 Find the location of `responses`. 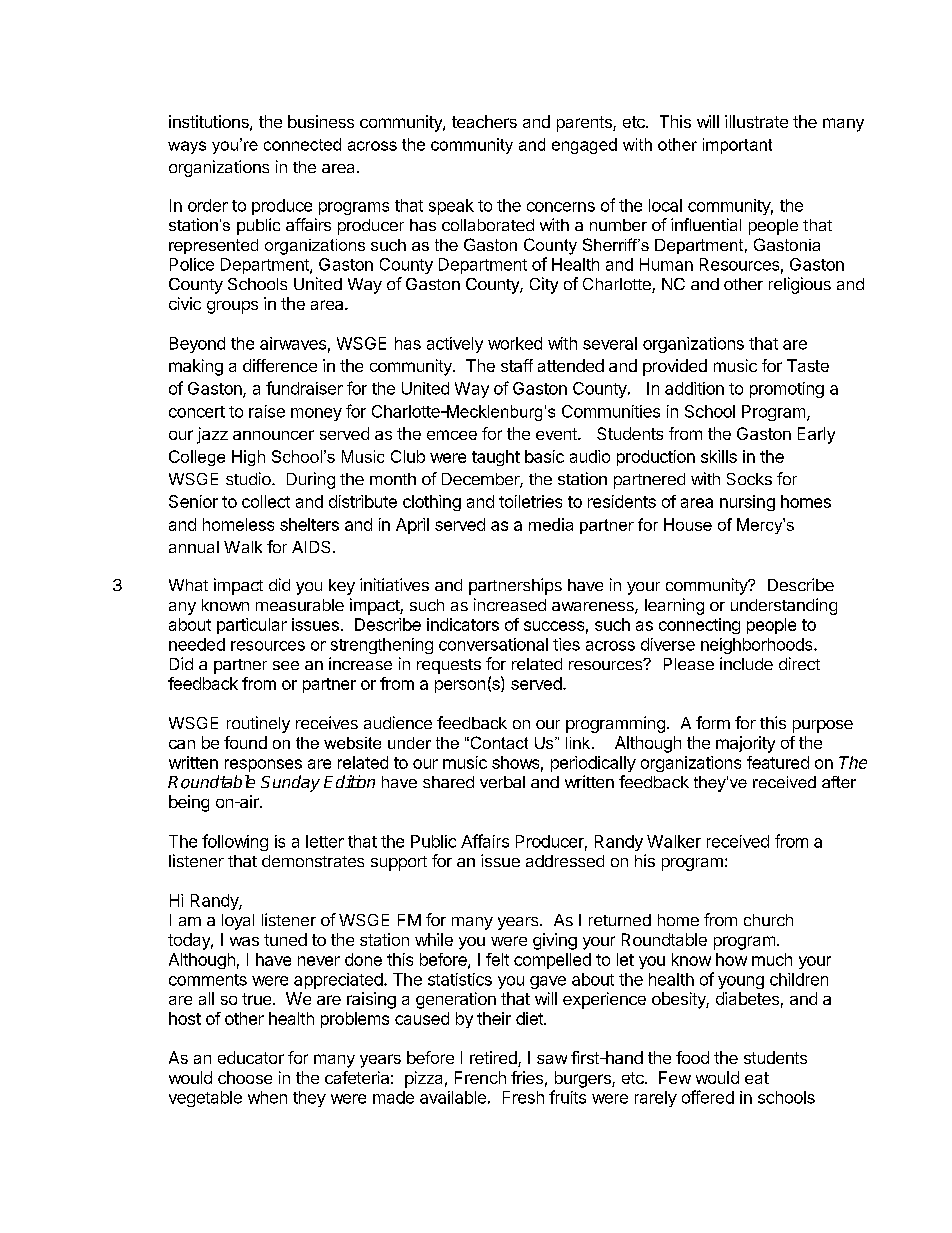

responses is located at coordinates (263, 765).
